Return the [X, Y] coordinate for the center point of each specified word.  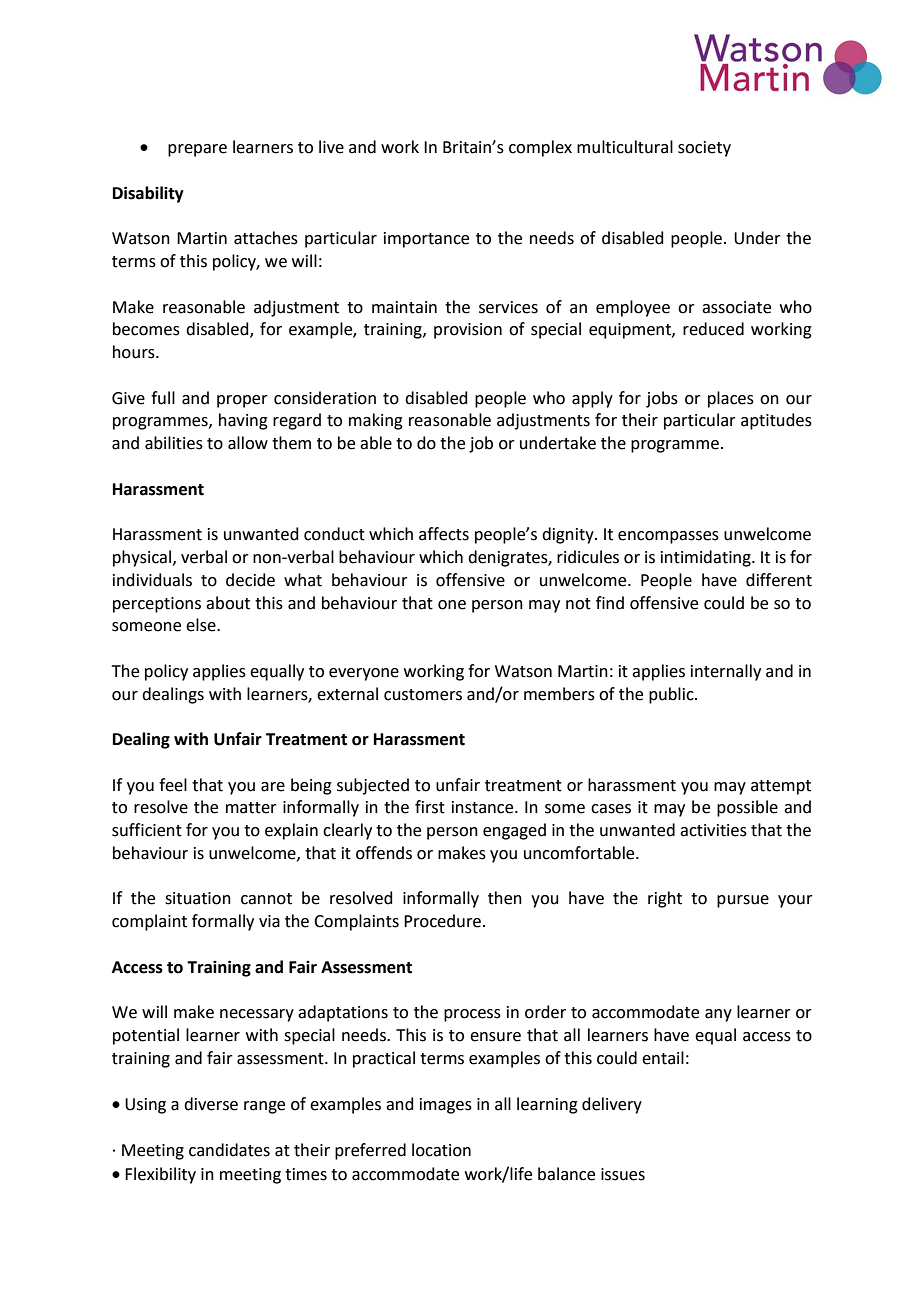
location [441, 1150]
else [202, 625]
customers [423, 695]
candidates [229, 1150]
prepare [197, 150]
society [704, 149]
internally [726, 672]
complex [540, 148]
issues [623, 1174]
